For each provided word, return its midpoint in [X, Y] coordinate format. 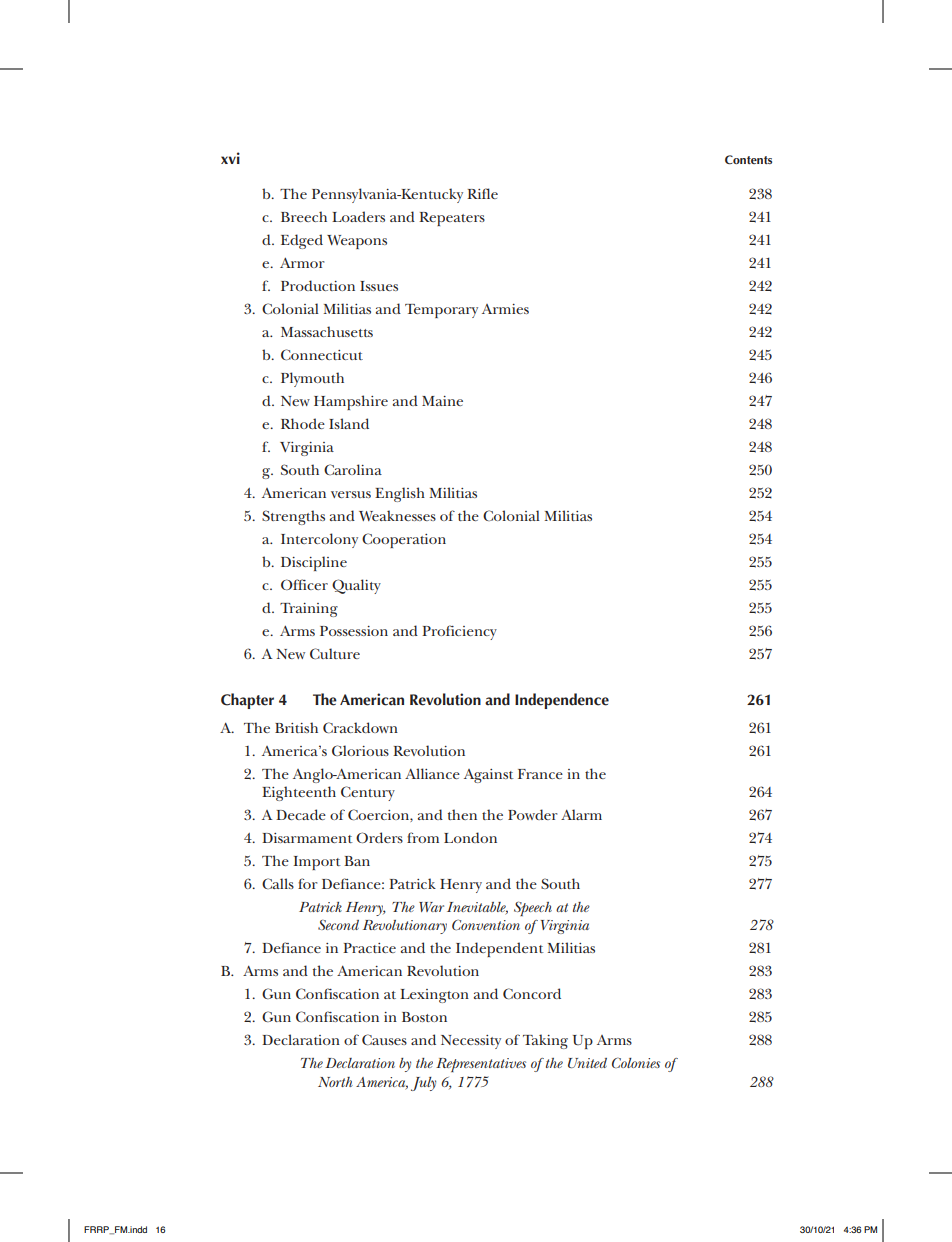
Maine [442, 401]
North [335, 1082]
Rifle [482, 193]
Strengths [293, 517]
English [400, 494]
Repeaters [452, 219]
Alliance [432, 773]
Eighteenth [299, 793]
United [587, 1063]
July [423, 1084]
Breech [304, 216]
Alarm [581, 814]
